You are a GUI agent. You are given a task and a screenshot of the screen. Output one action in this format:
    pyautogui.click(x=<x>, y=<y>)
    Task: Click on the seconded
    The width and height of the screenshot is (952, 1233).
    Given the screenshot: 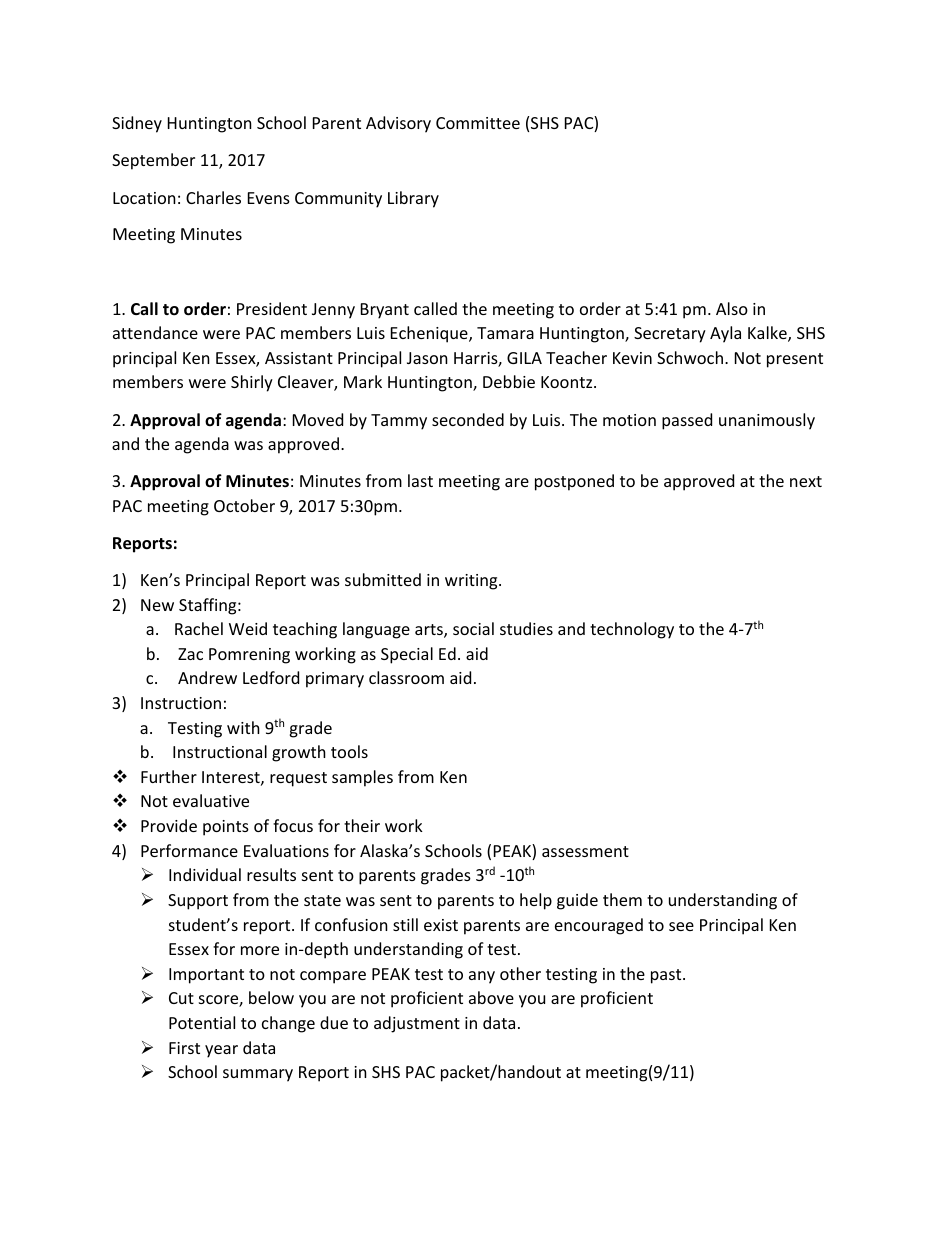 What is the action you would take?
    pyautogui.click(x=468, y=419)
